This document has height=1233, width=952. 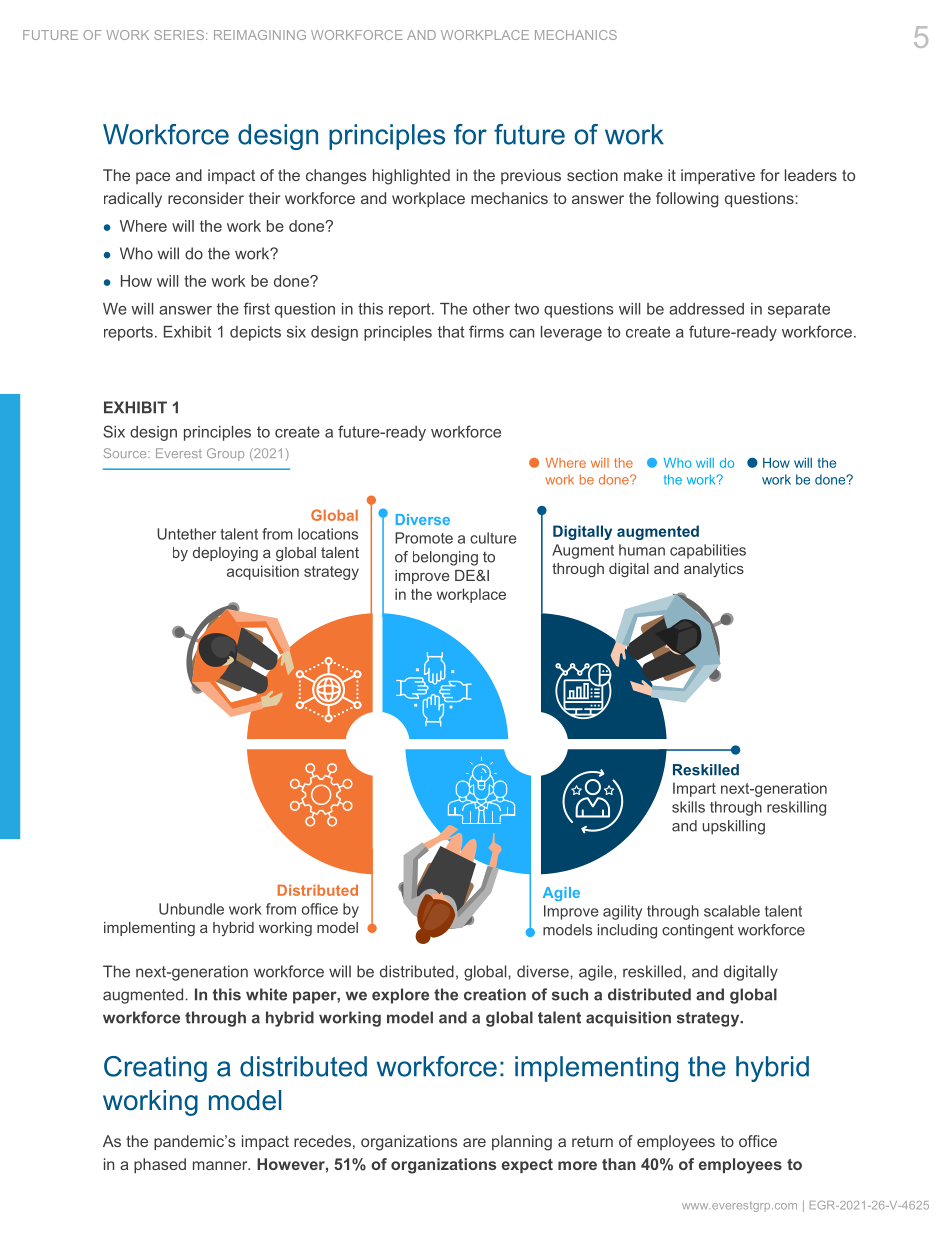 I want to click on highlighted, so click(x=411, y=177).
